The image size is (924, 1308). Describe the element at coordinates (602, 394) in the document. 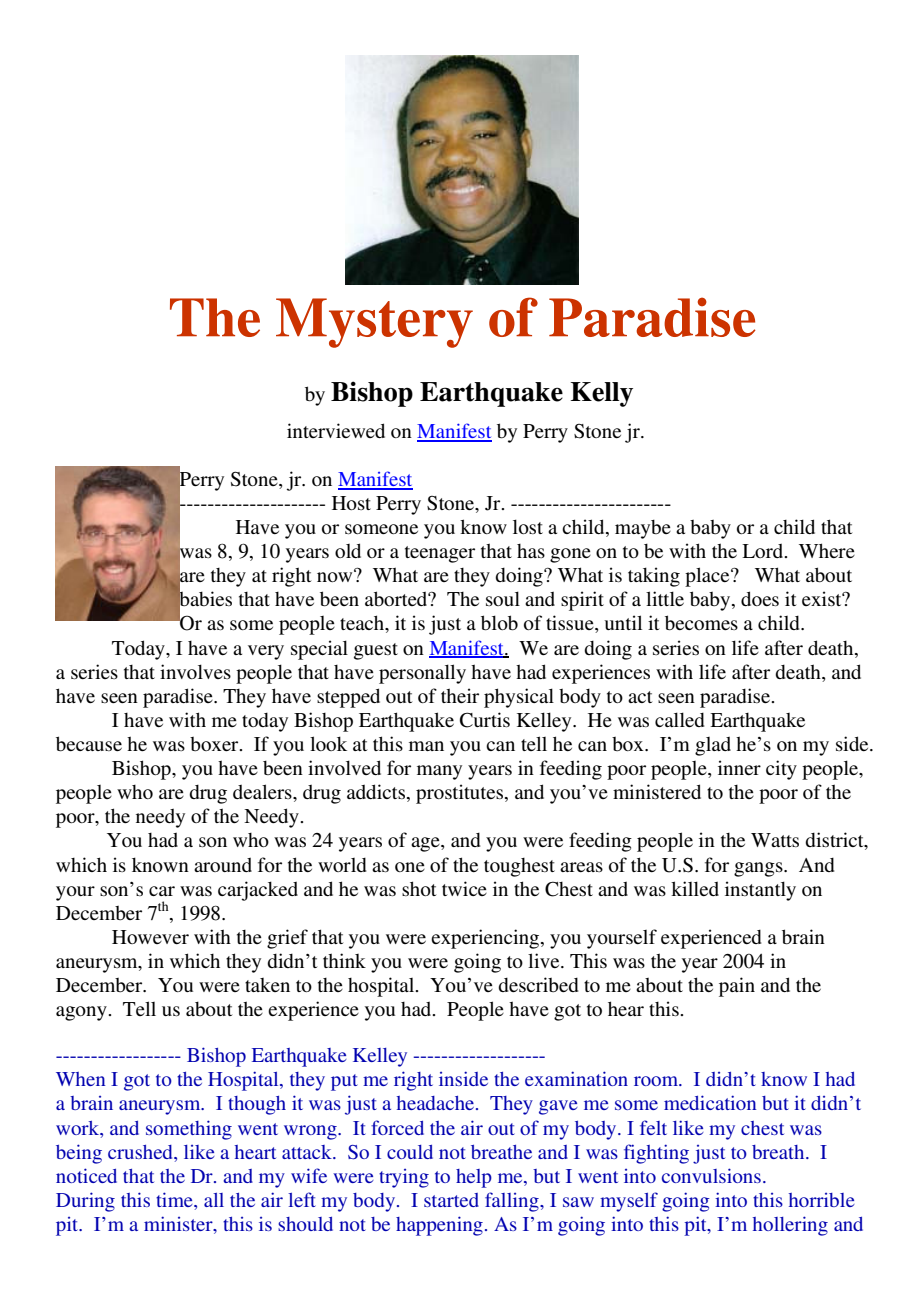

I see `Kelly` at that location.
